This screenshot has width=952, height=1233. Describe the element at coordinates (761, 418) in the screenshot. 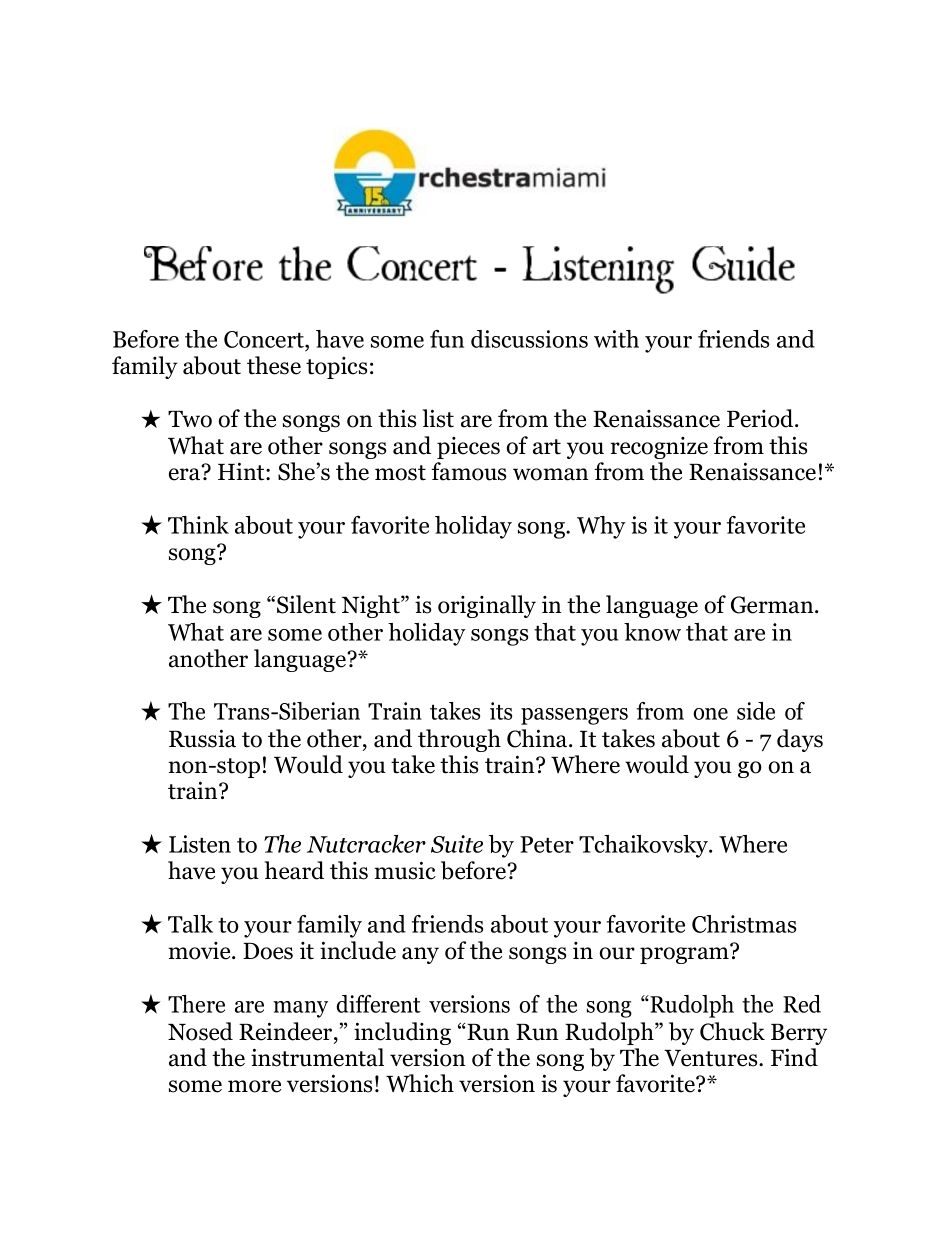

I see `Period` at that location.
